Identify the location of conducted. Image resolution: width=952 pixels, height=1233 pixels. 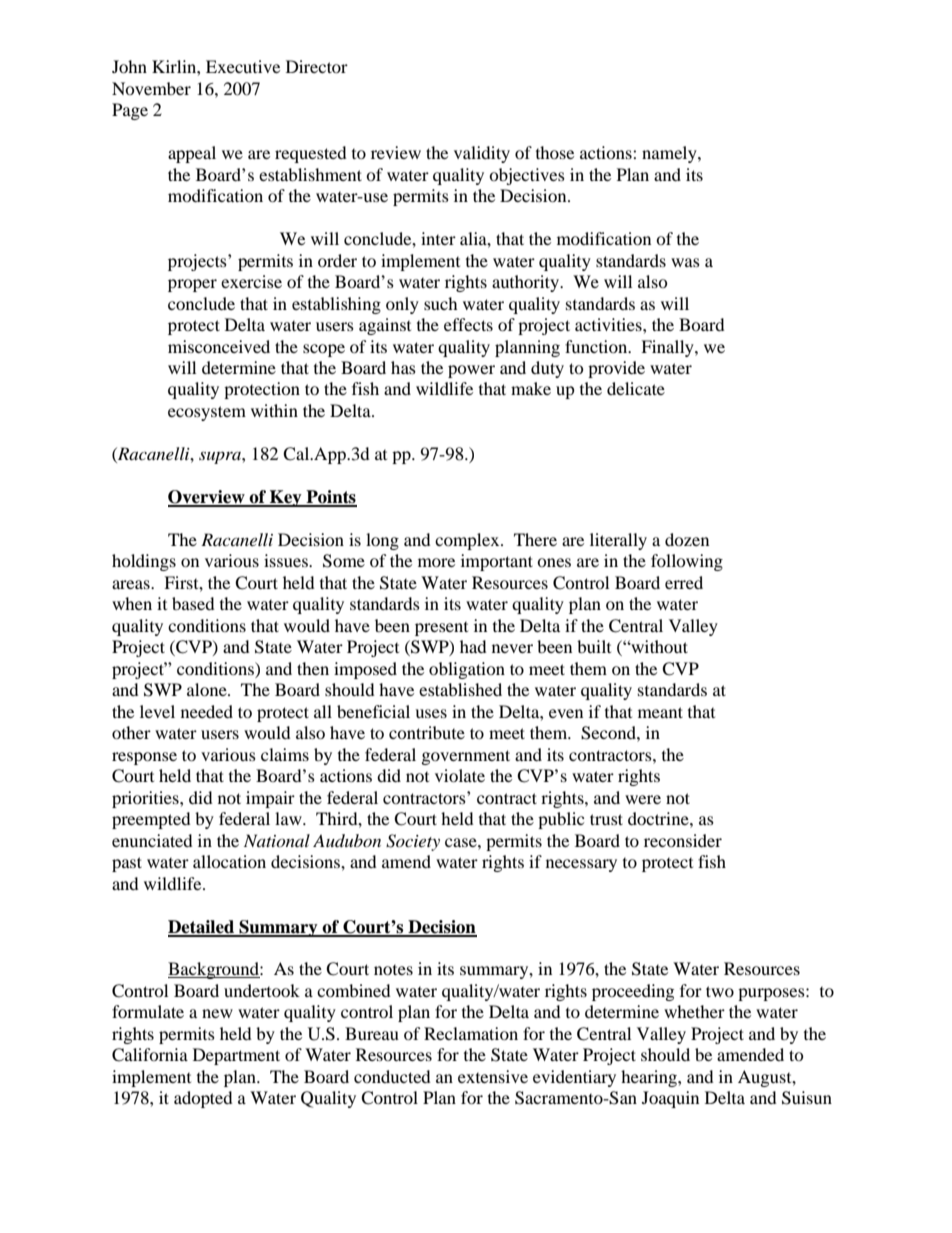
(392, 1076).
